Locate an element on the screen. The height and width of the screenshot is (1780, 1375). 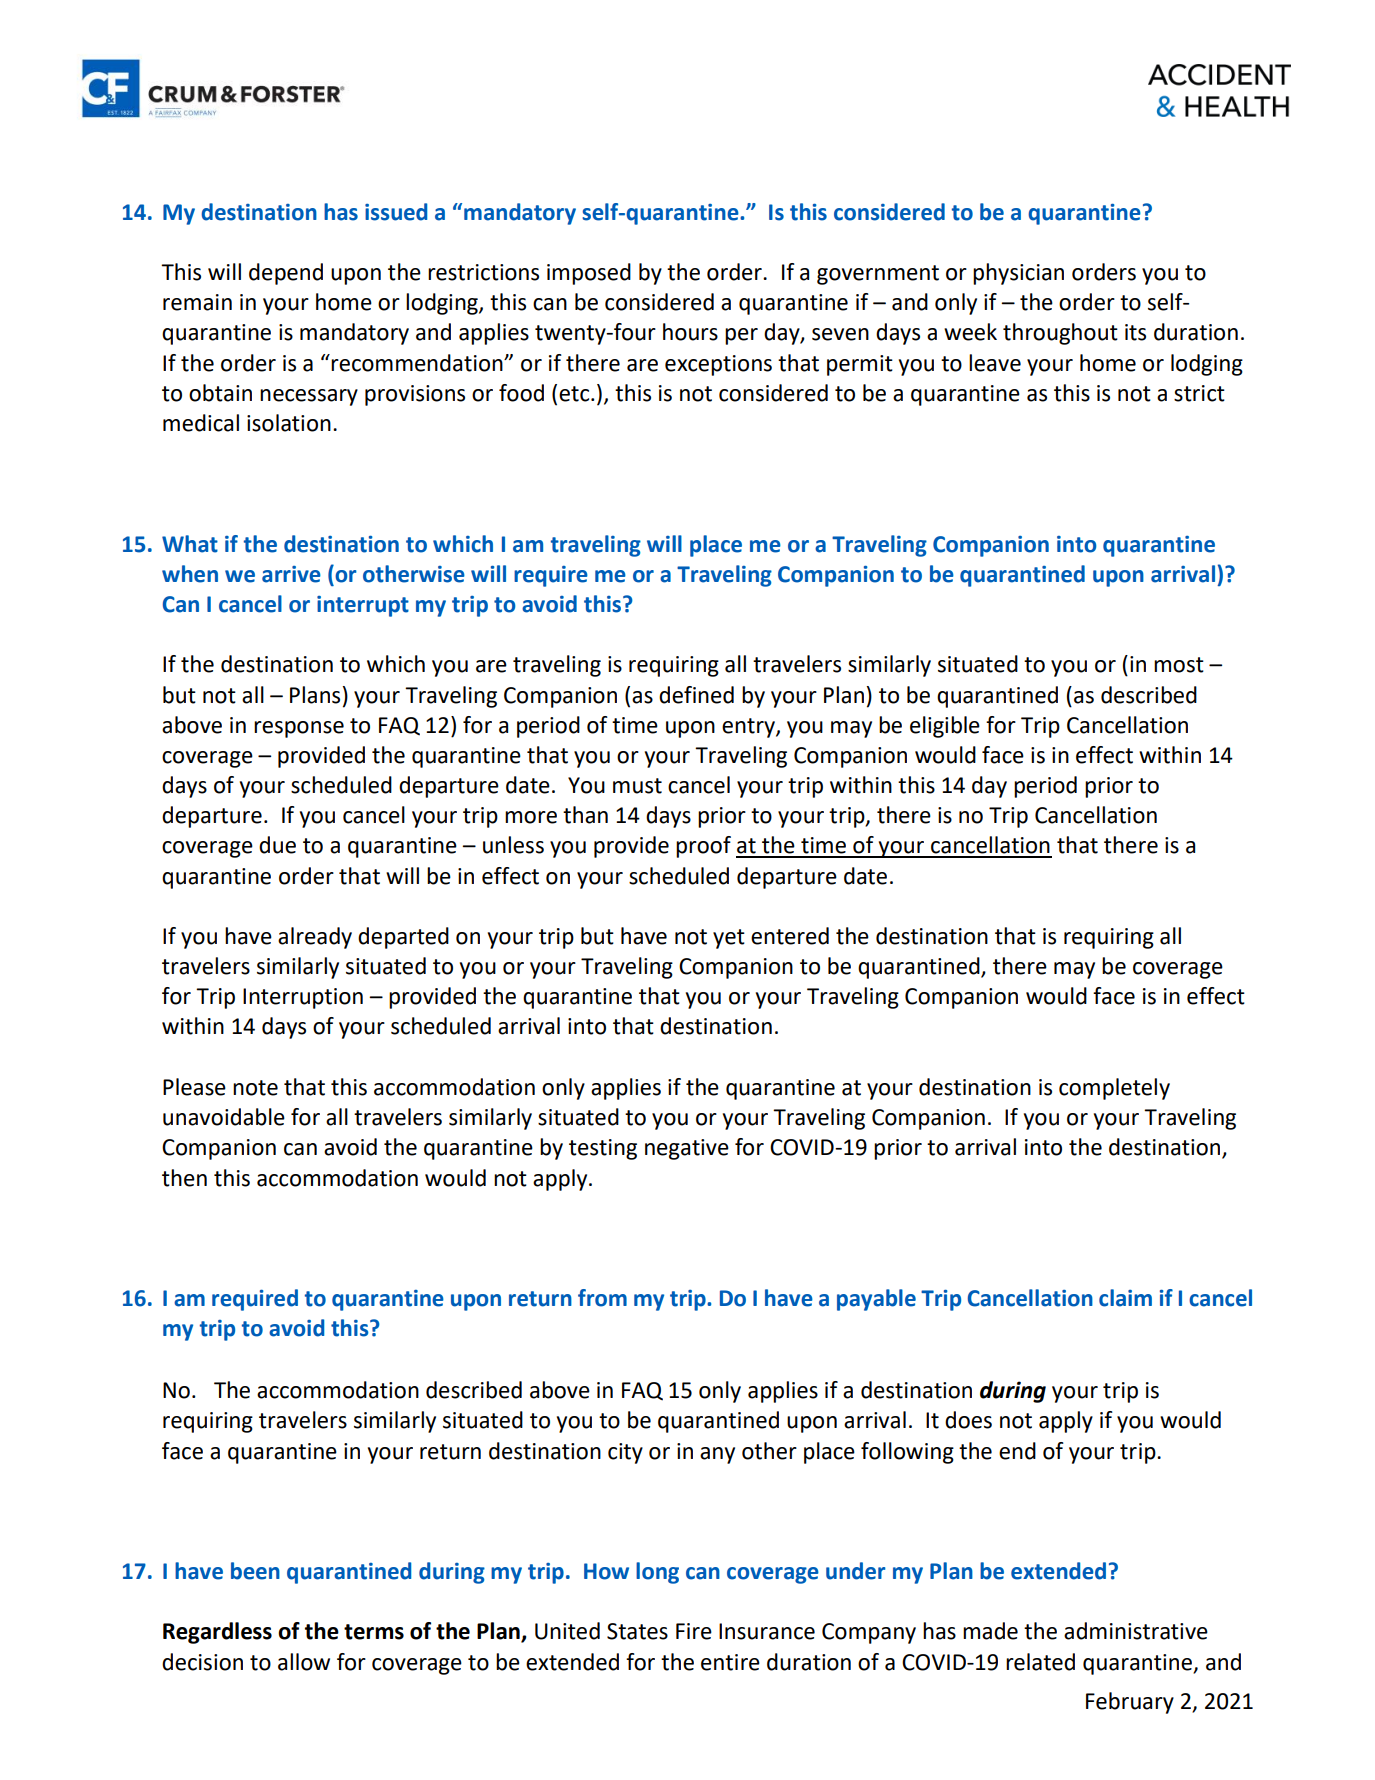
imposed is located at coordinates (589, 274).
